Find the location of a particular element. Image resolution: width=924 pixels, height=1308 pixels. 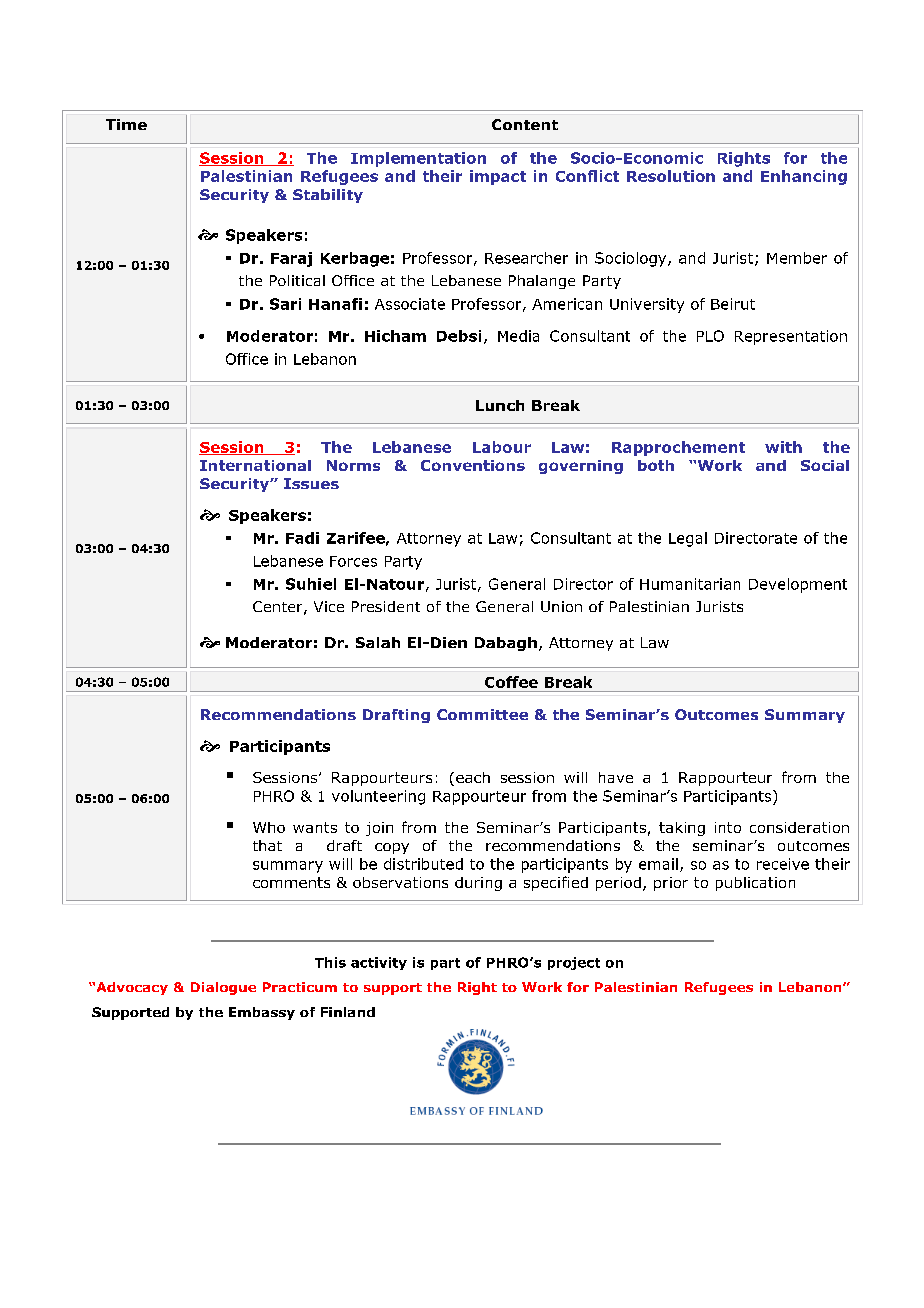

activity is located at coordinates (379, 963).
